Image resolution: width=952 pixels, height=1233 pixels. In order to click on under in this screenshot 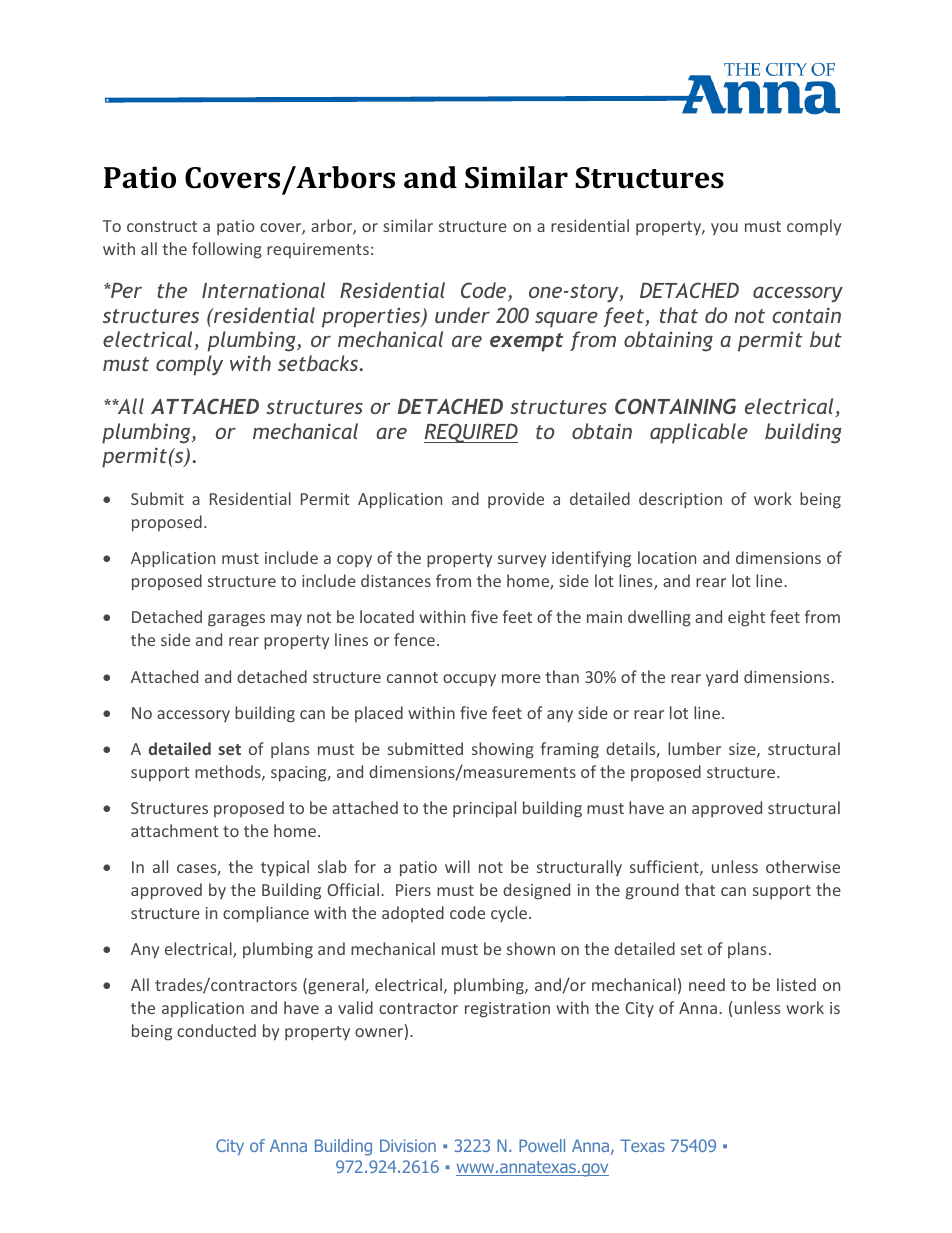, I will do `click(462, 315)`.
